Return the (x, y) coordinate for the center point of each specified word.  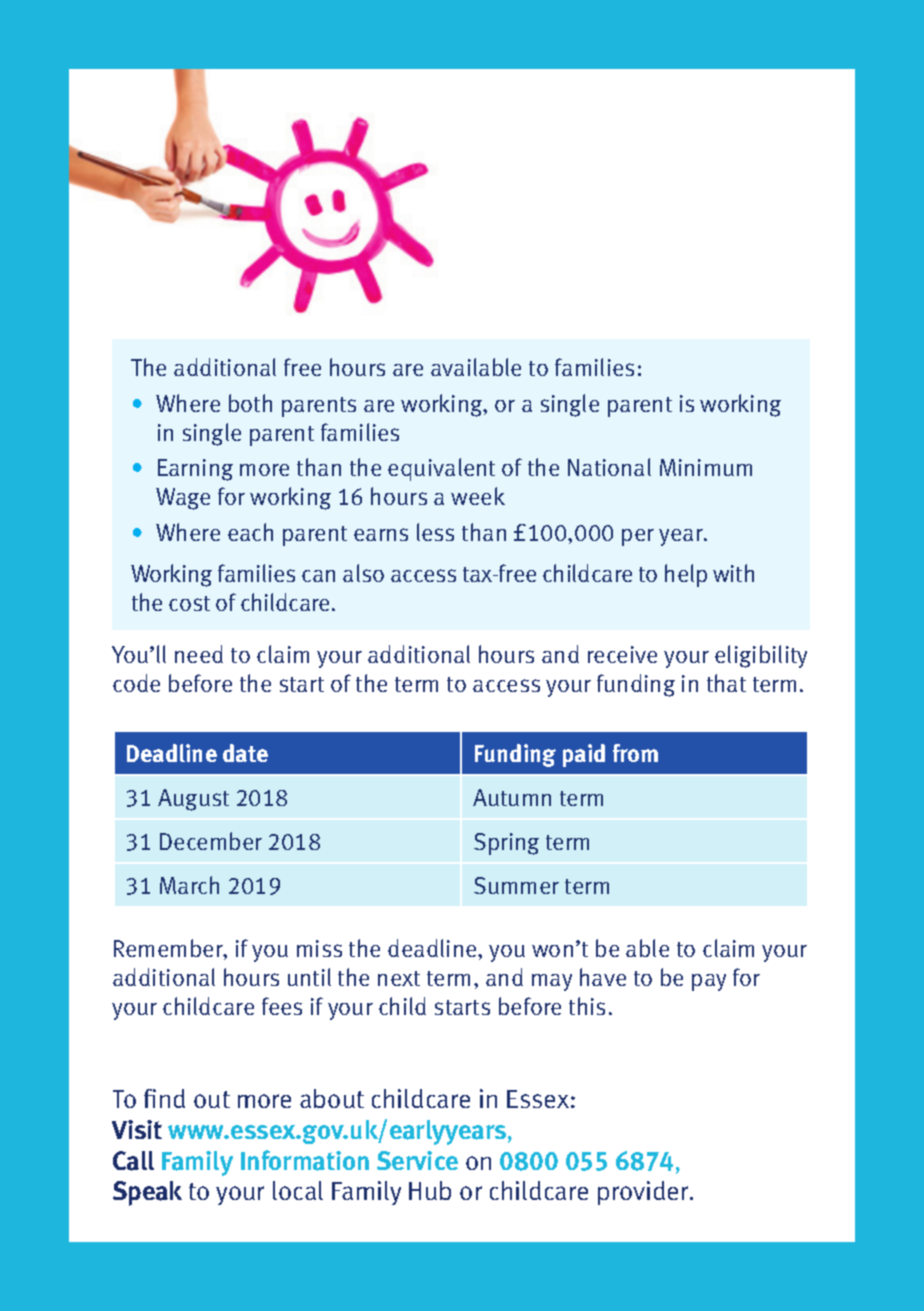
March (189, 885)
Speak (147, 1193)
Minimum (706, 467)
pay (709, 982)
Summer (516, 885)
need (199, 654)
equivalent (441, 469)
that (726, 683)
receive (622, 654)
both (250, 403)
